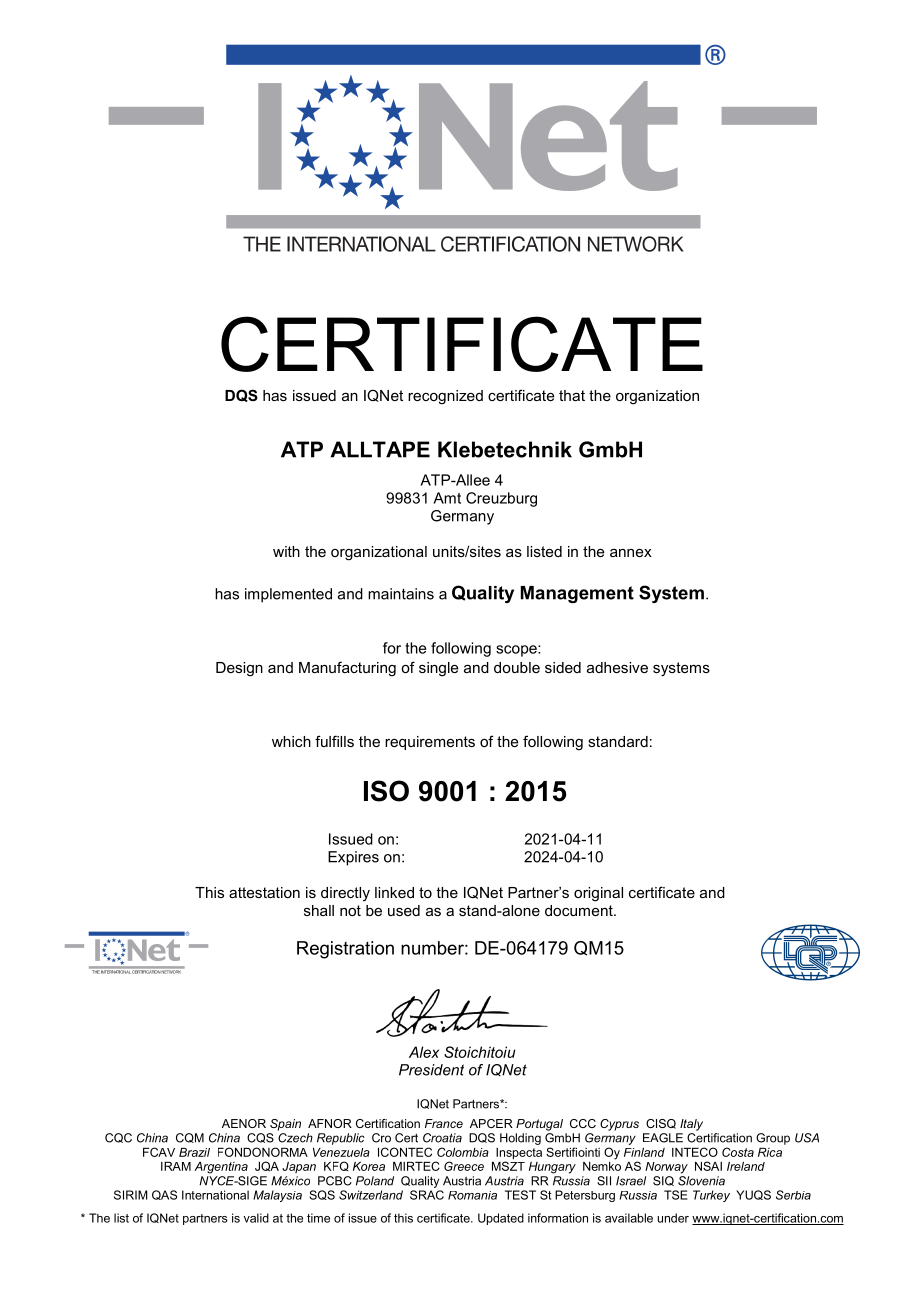 The width and height of the screenshot is (924, 1308). Describe the element at coordinates (424, 1052) in the screenshot. I see `Alex` at that location.
